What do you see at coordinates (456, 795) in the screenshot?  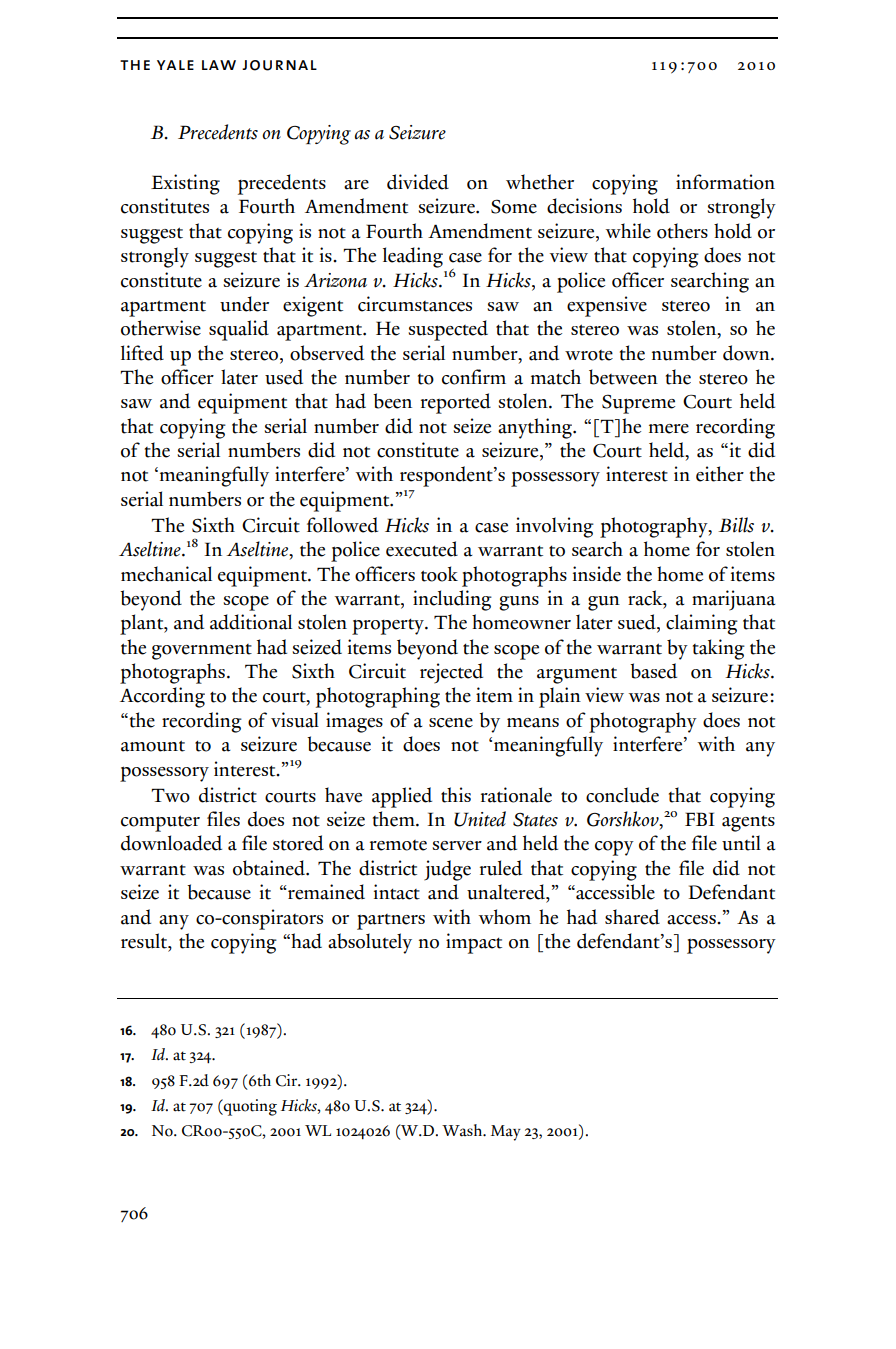 I see `this` at bounding box center [456, 795].
